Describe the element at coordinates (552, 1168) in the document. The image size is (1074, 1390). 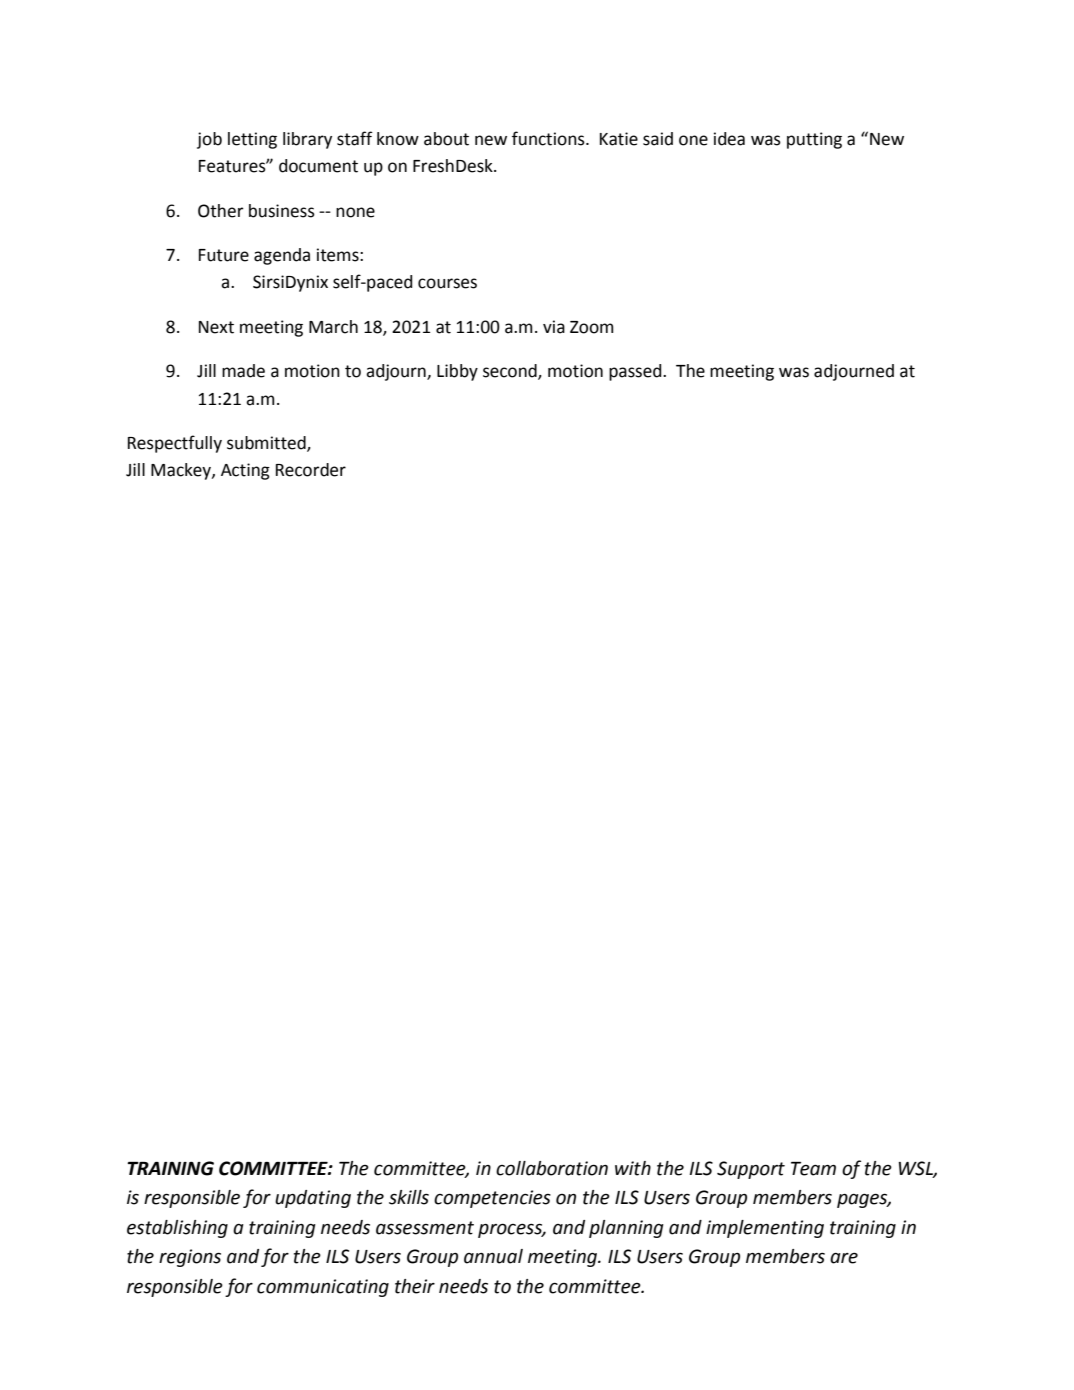
I see `collaboration` at that location.
